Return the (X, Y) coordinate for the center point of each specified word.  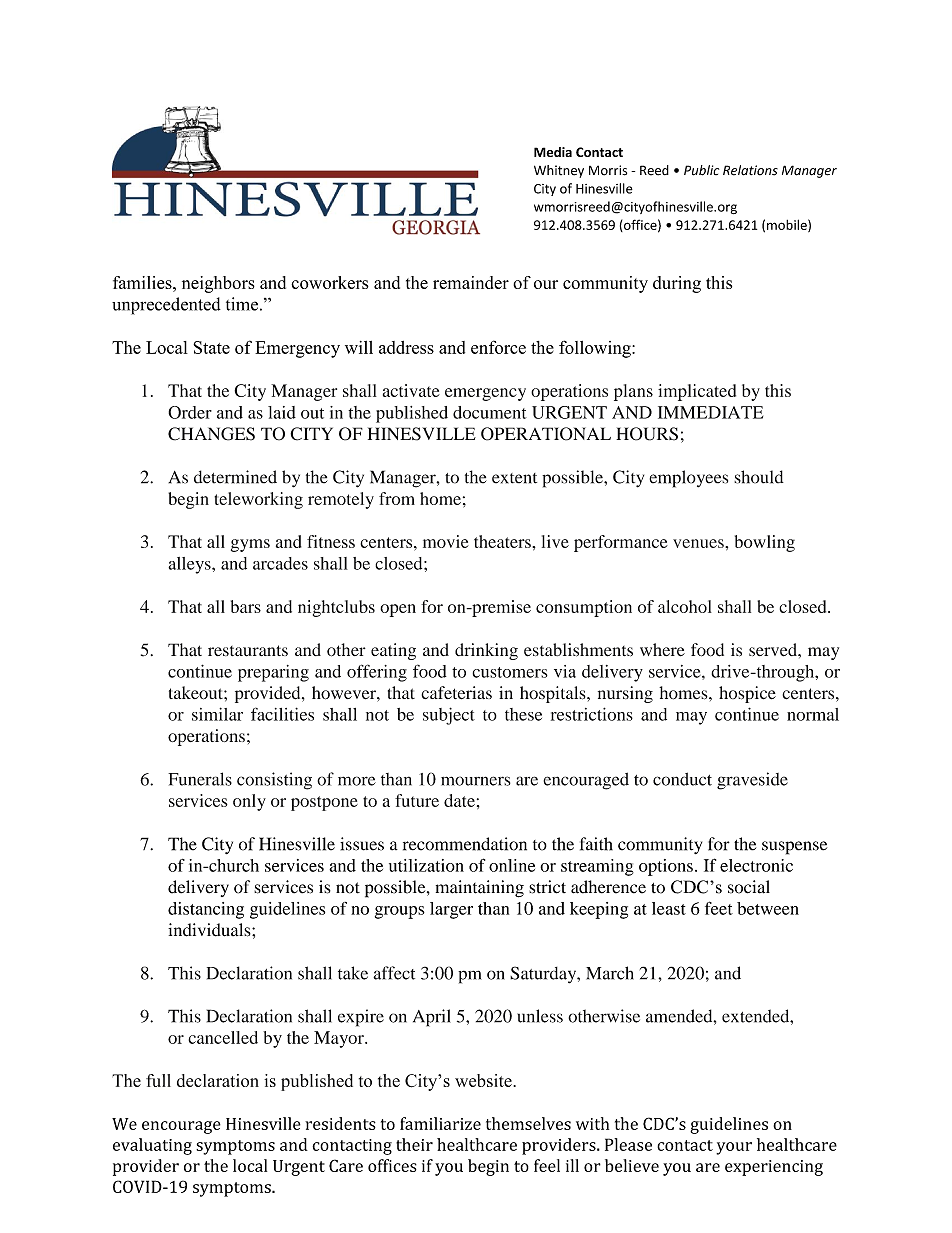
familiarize (440, 1123)
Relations (750, 170)
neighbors (218, 284)
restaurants (248, 651)
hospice (747, 694)
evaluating (152, 1146)
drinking (486, 651)
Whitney (559, 171)
